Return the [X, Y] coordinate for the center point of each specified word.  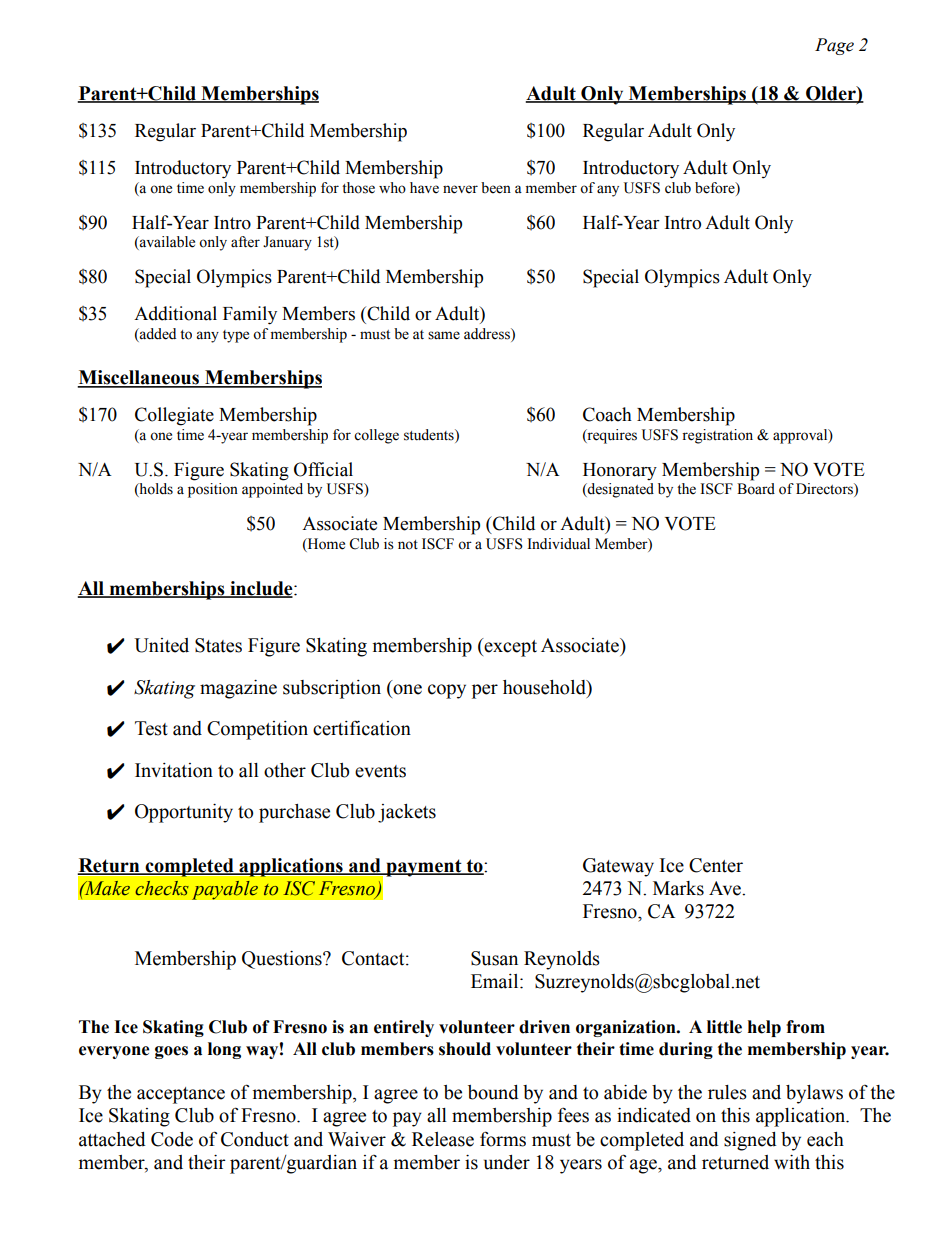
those [358, 188]
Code [172, 1139]
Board [756, 489]
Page [834, 46]
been [496, 188]
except [509, 647]
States [218, 645]
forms [503, 1139]
